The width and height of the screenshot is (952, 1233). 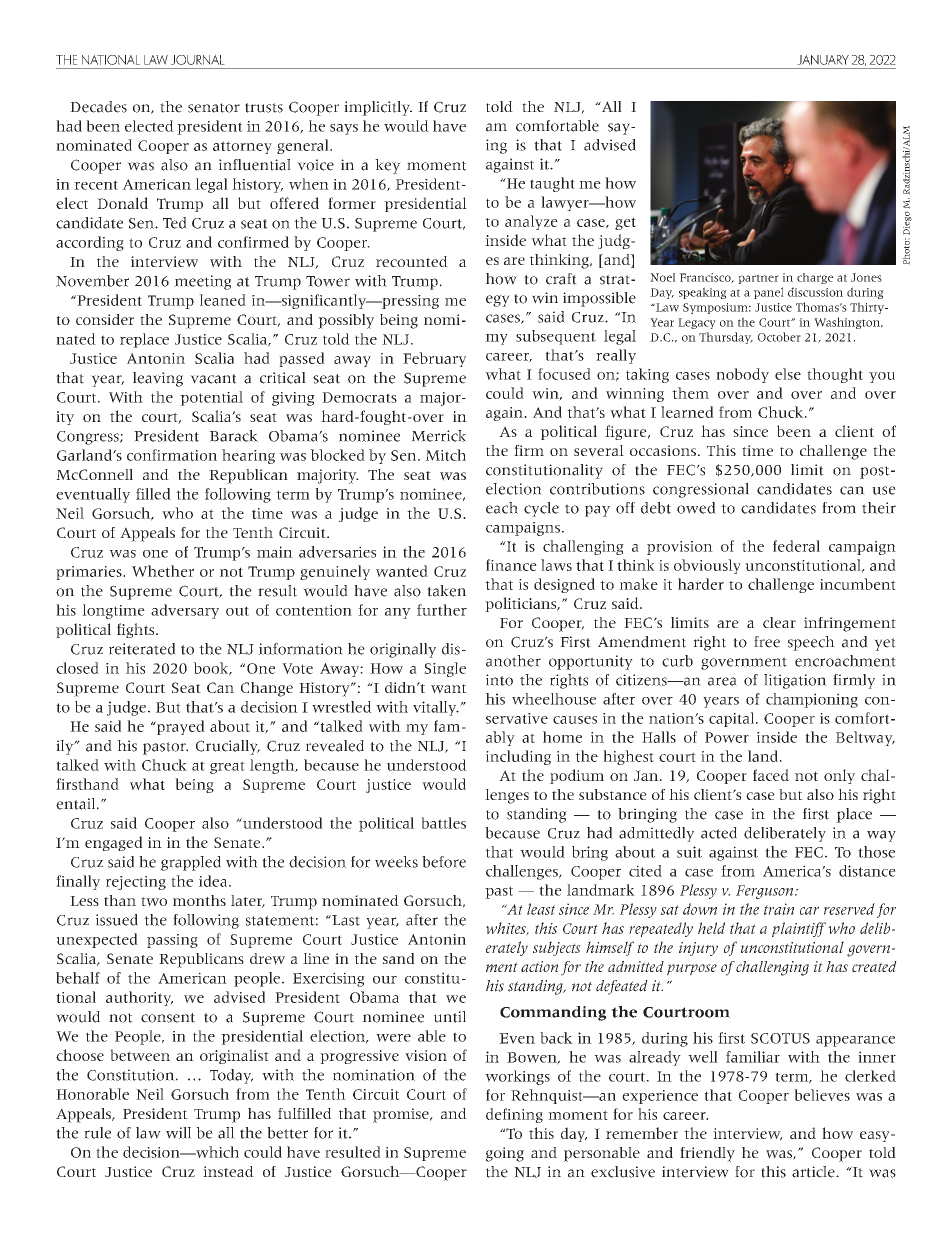 What do you see at coordinates (185, 611) in the screenshot?
I see `adversary` at bounding box center [185, 611].
